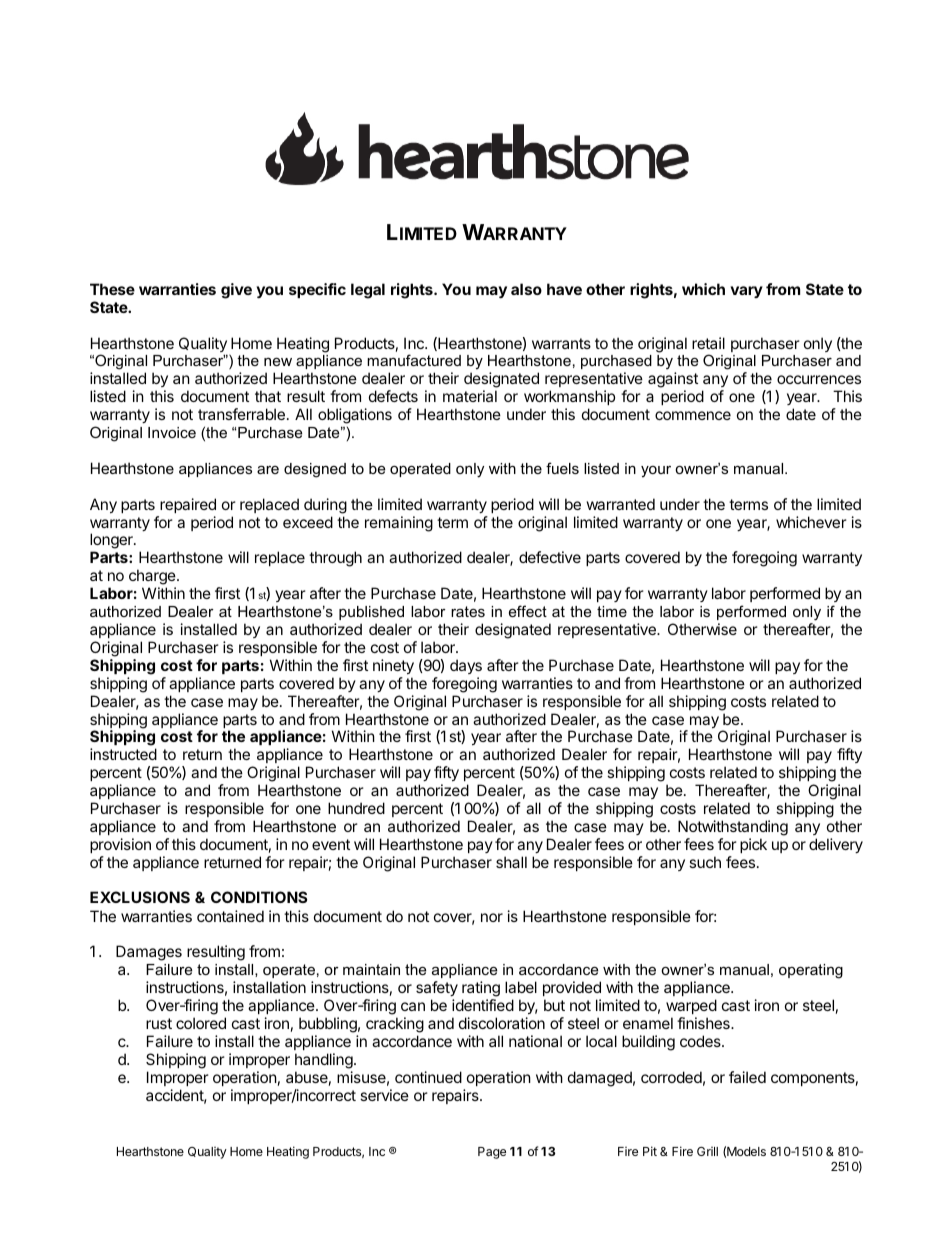  Describe the element at coordinates (325, 1061) in the screenshot. I see `handling` at that location.
